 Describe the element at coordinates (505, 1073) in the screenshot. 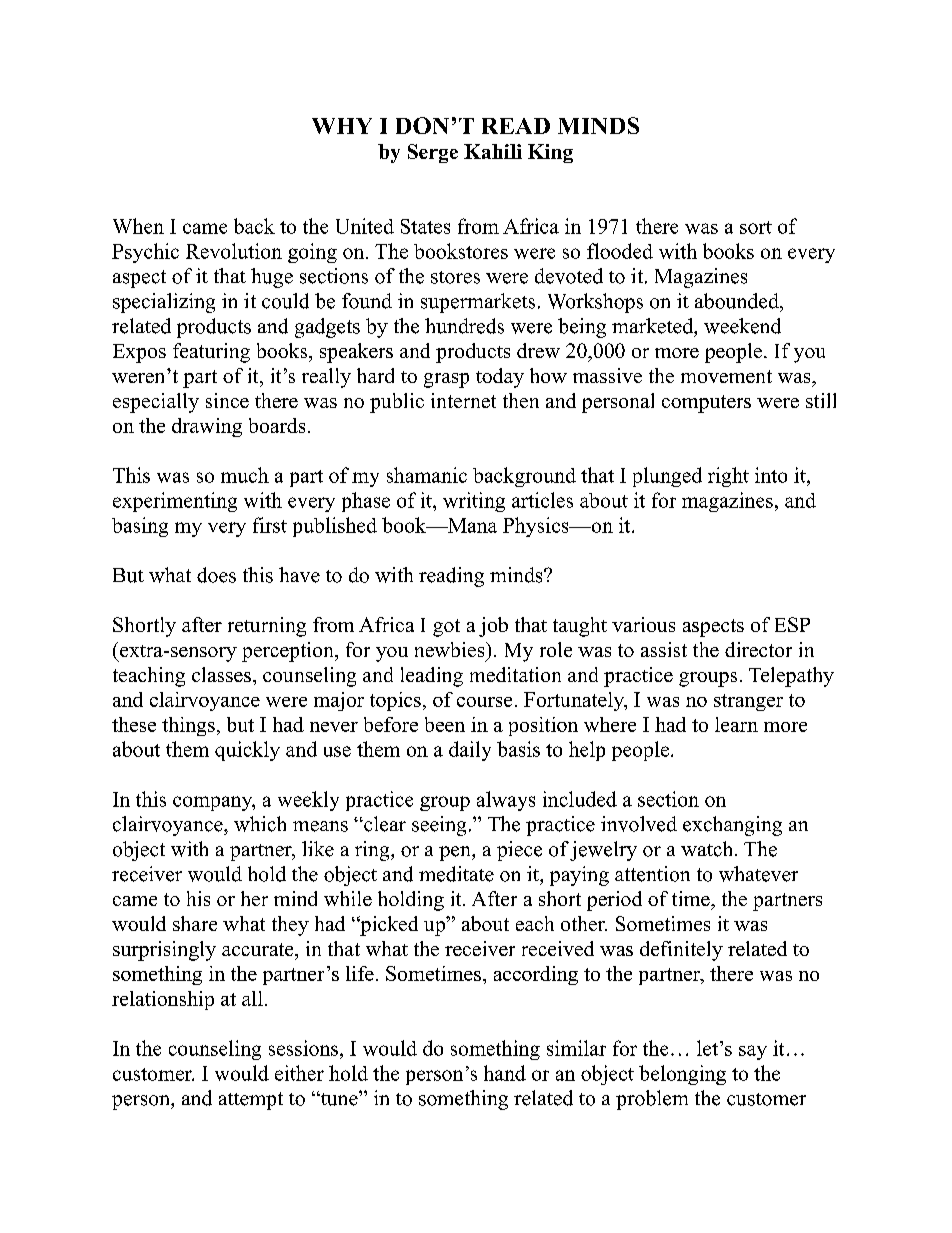

I see `hand` at that location.
